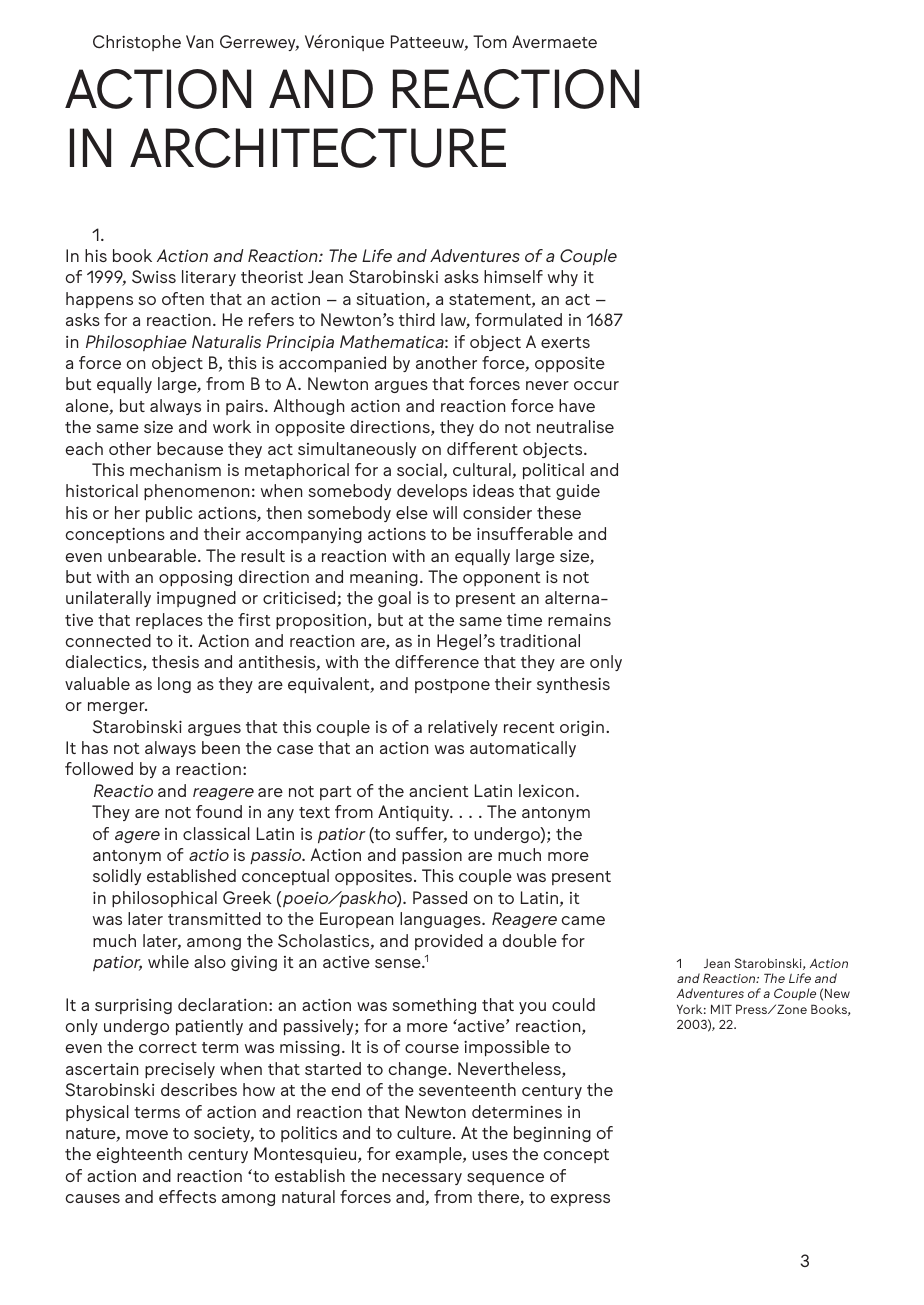 This screenshot has height=1305, width=924. I want to click on Christophe, so click(137, 43).
